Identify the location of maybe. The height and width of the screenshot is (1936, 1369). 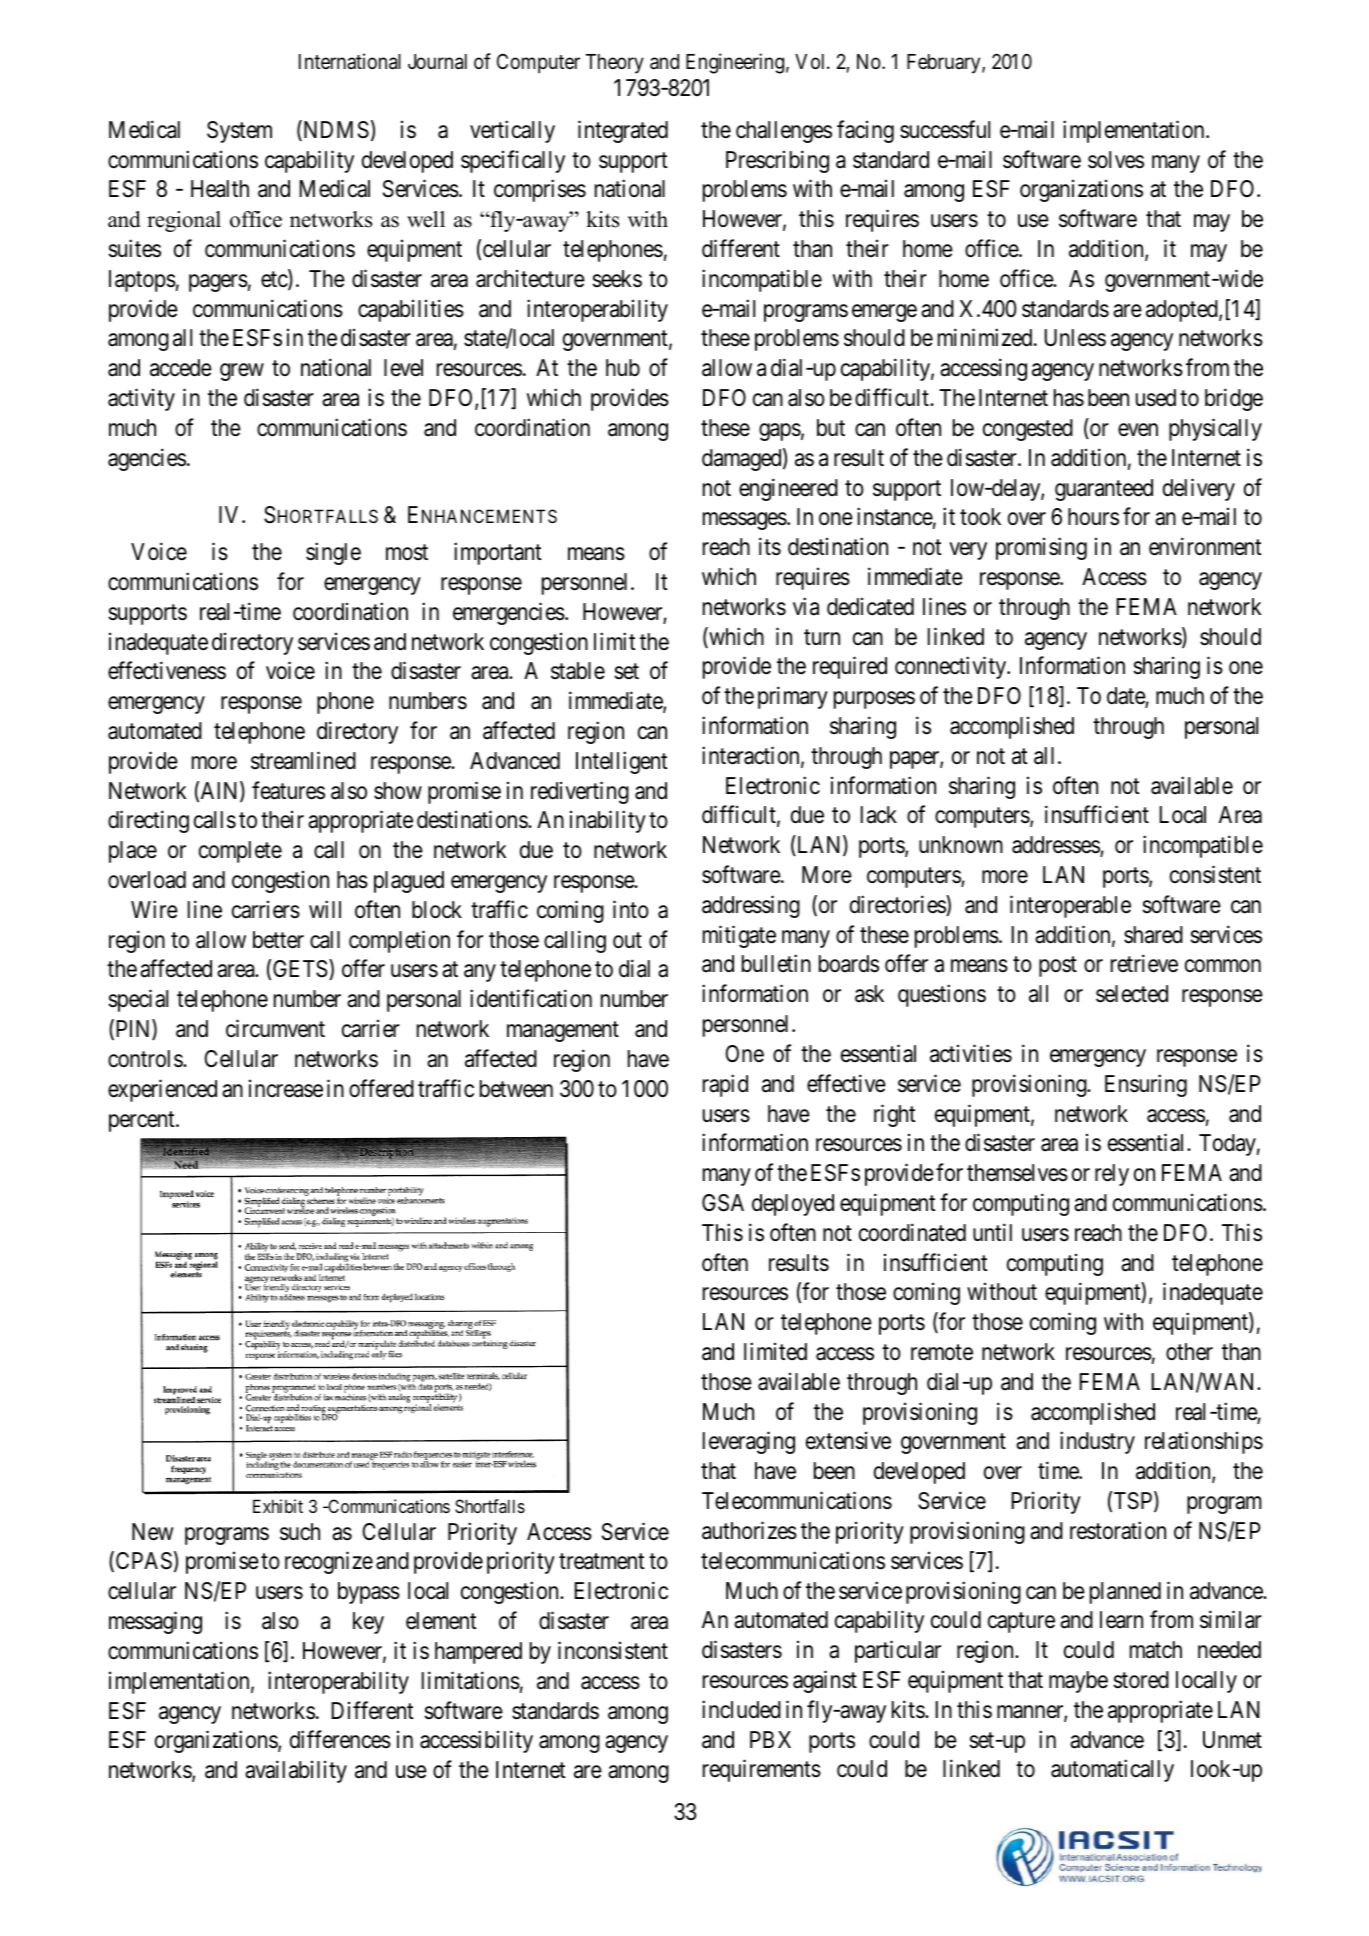
(1078, 1682).
